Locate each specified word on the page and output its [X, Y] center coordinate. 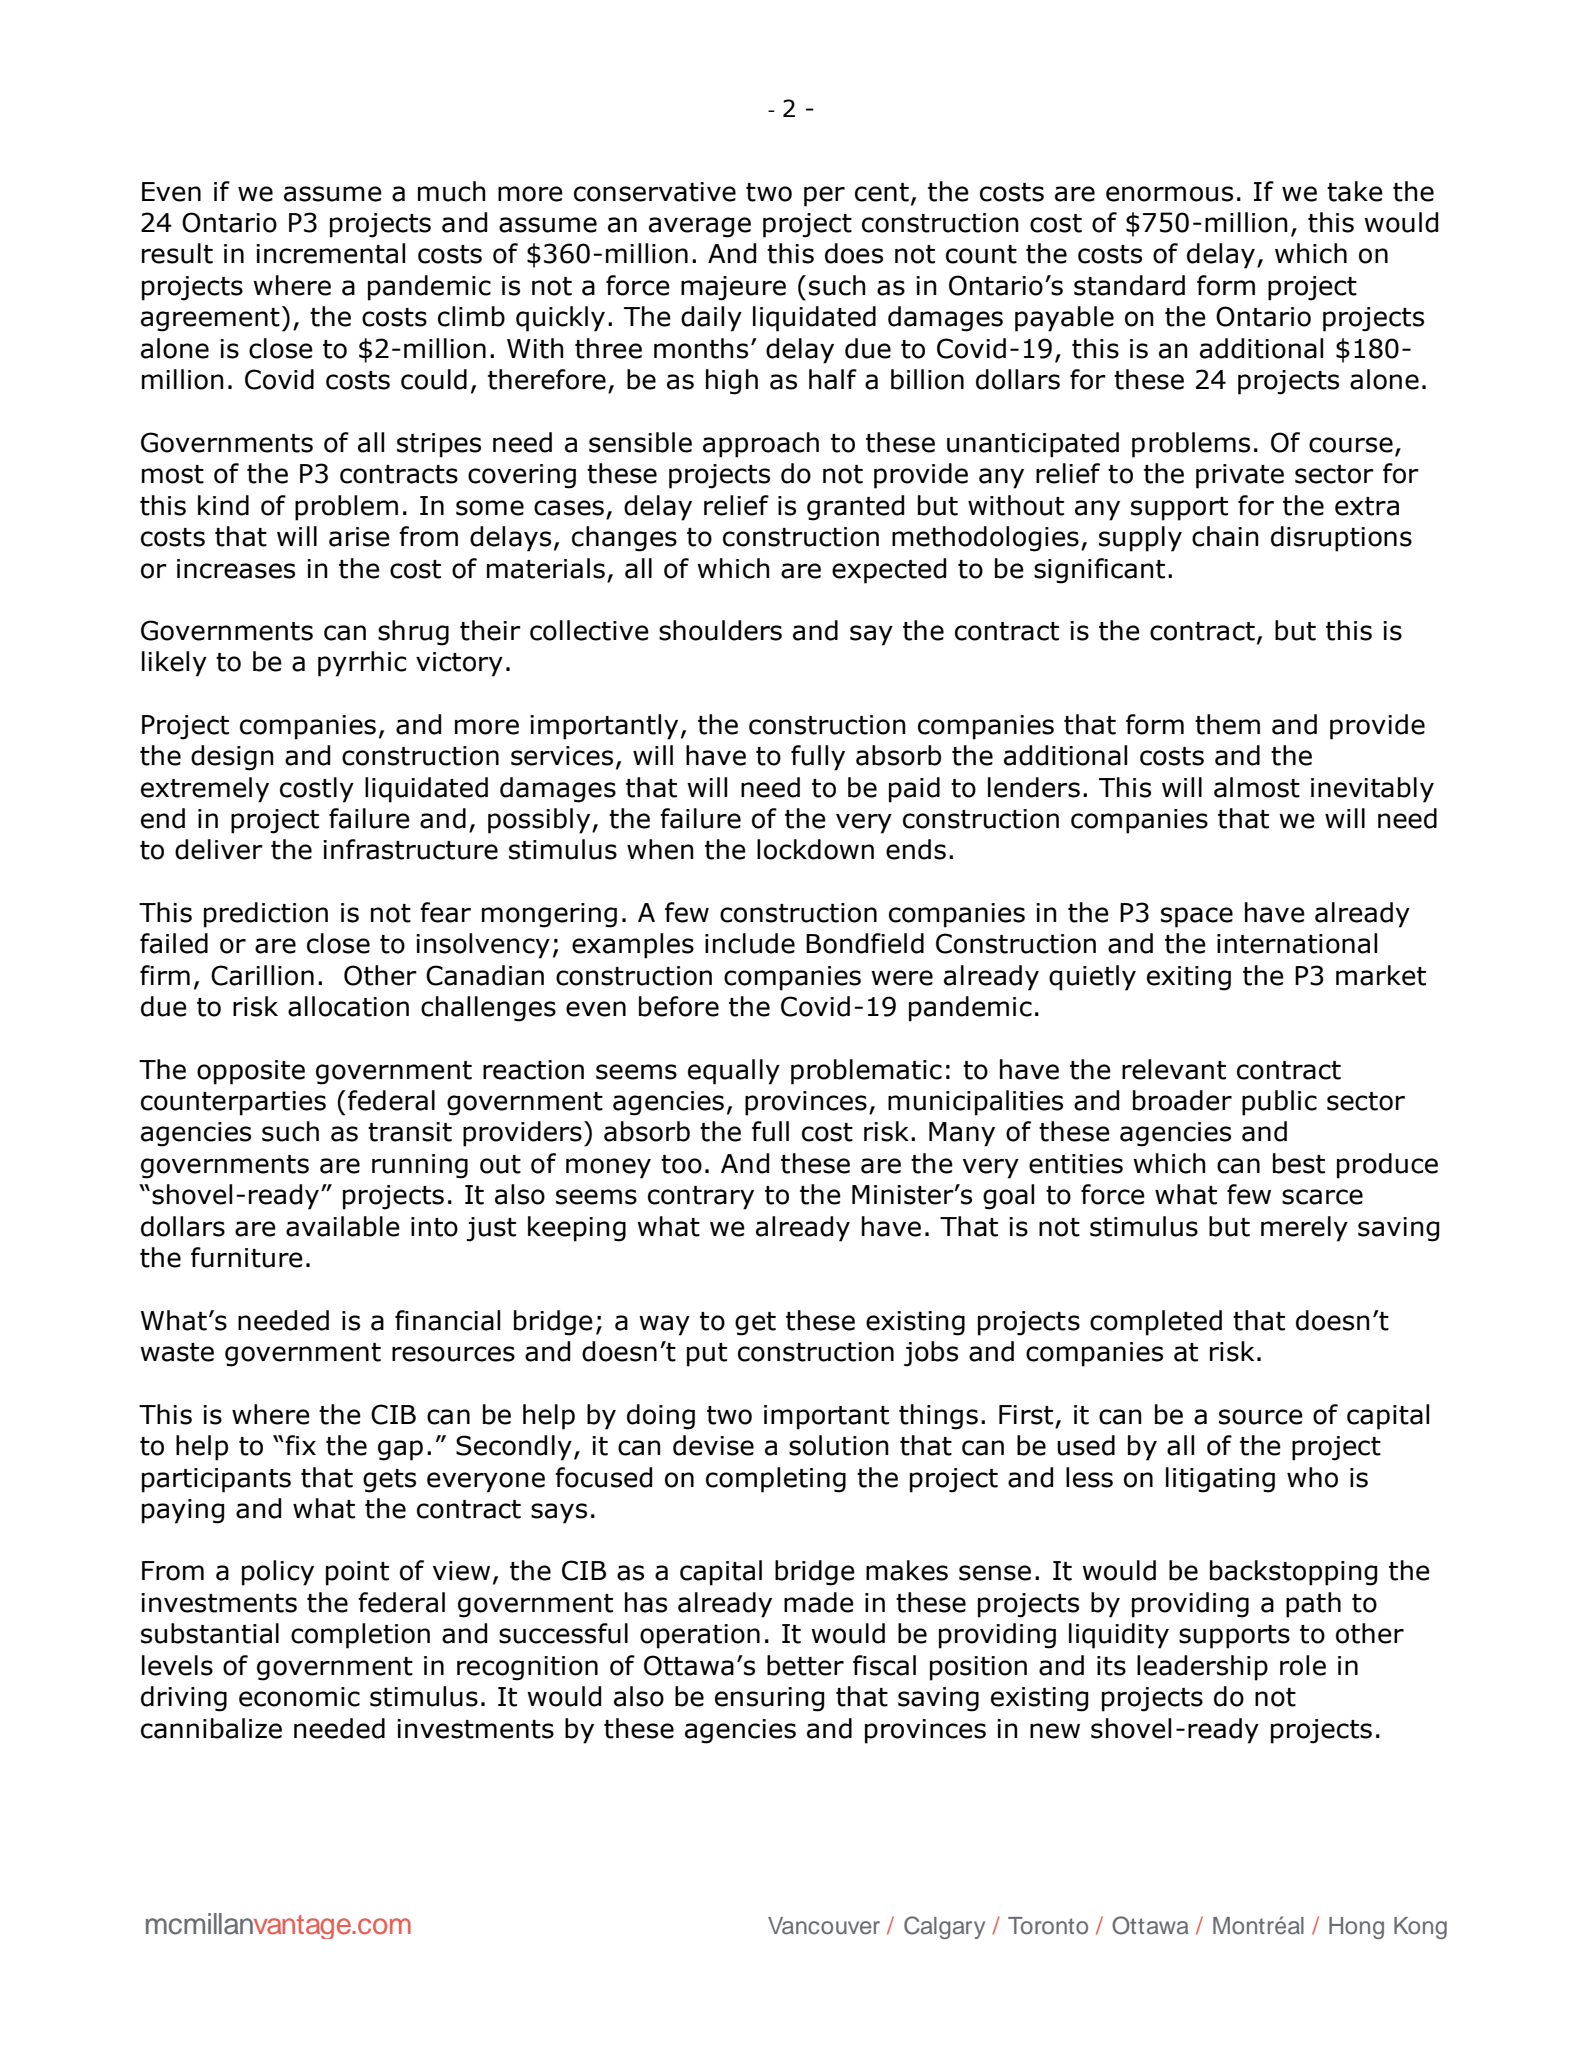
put [707, 1355]
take [1355, 191]
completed [1156, 1323]
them [1227, 724]
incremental [330, 253]
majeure [733, 288]
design [232, 758]
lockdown [815, 849]
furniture [247, 1257]
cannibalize [211, 1728]
